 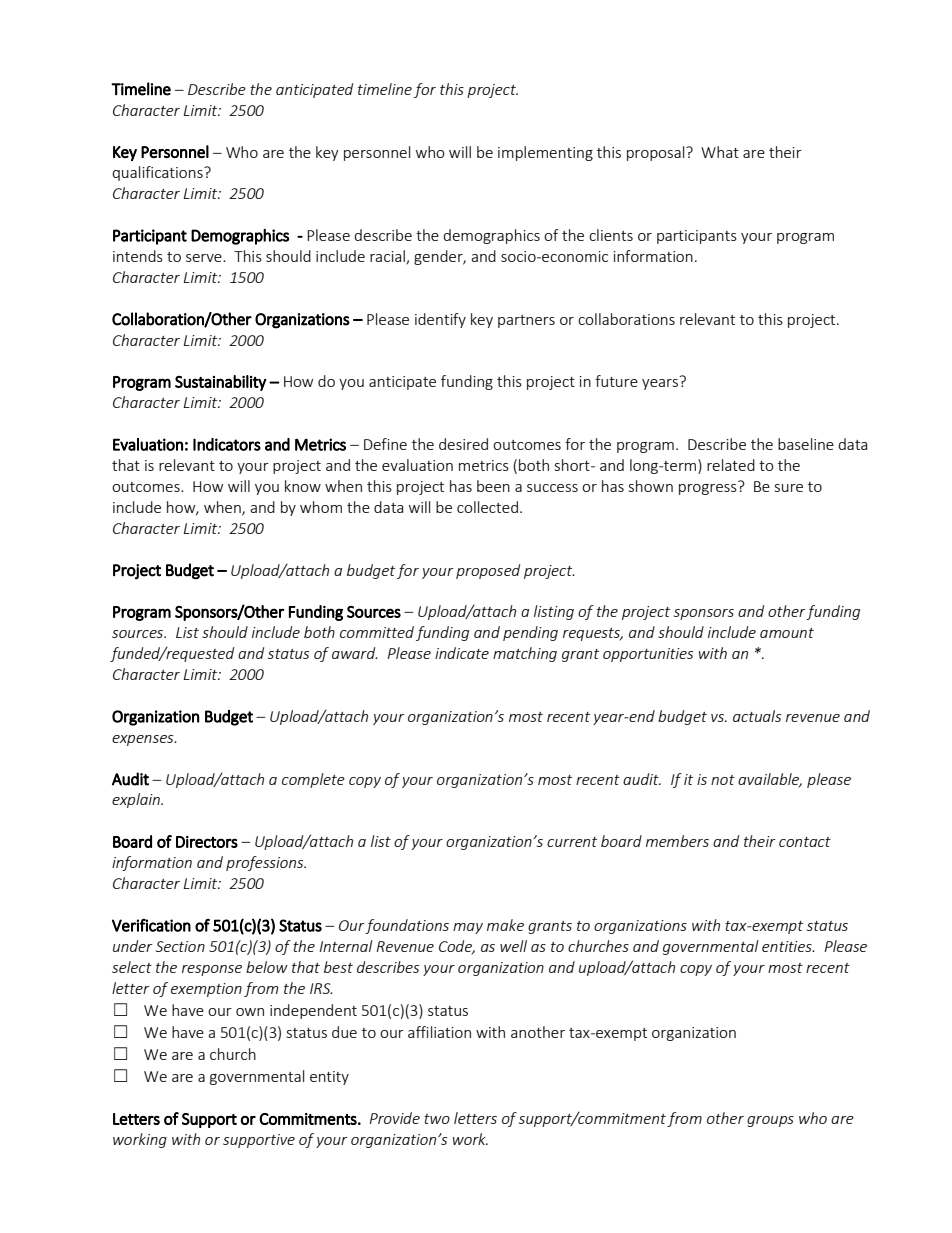 I want to click on been, so click(x=493, y=486).
